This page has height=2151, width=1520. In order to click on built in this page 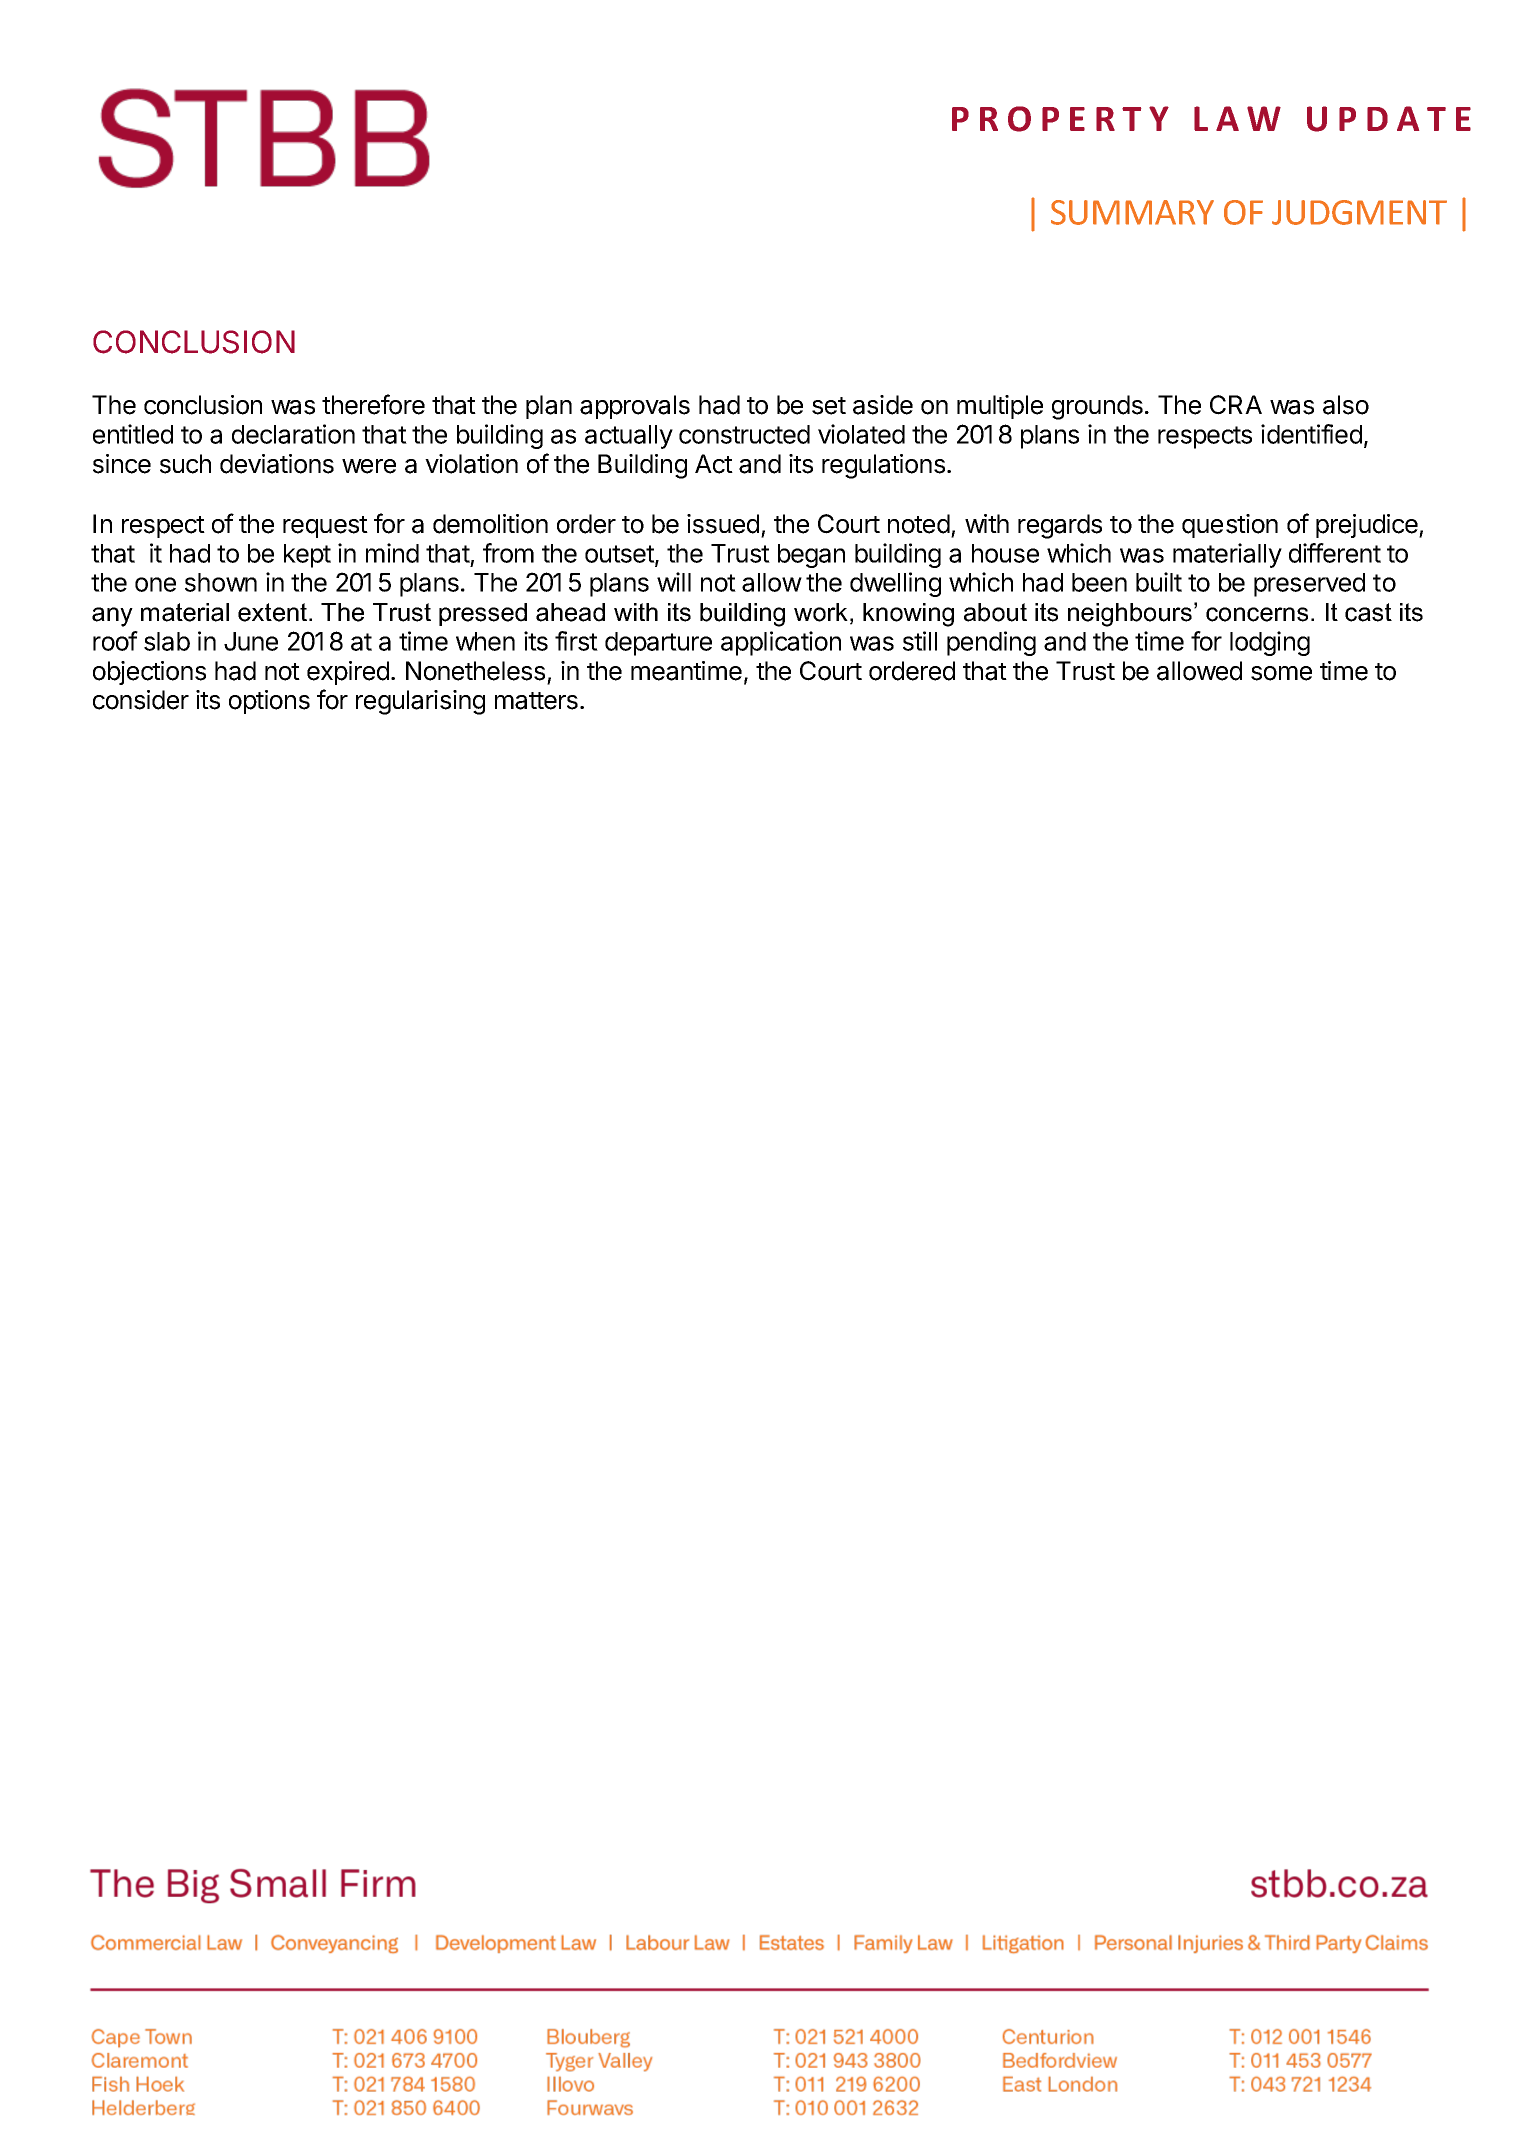, I will do `click(1159, 582)`.
